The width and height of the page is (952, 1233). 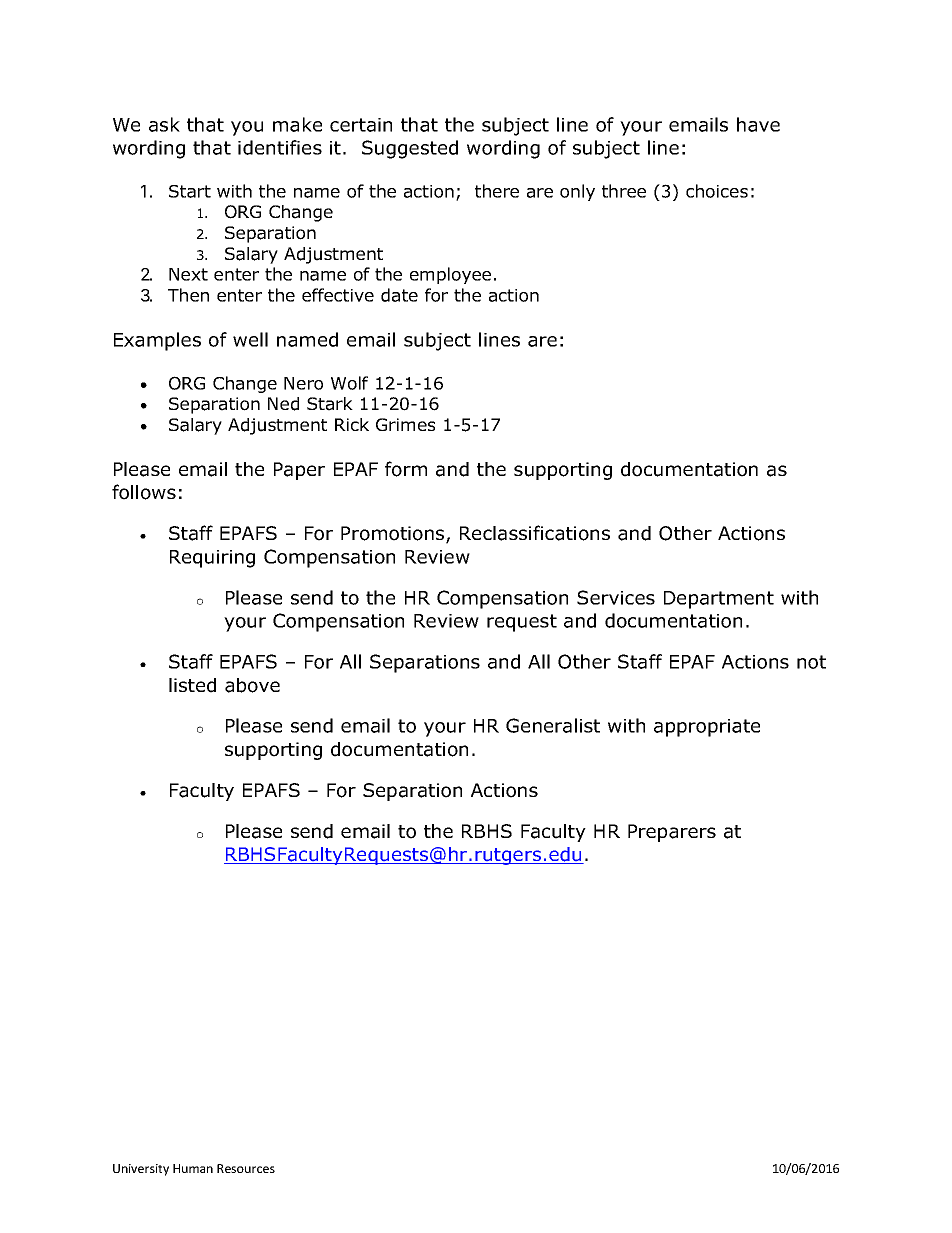 I want to click on appropriate, so click(x=707, y=728).
